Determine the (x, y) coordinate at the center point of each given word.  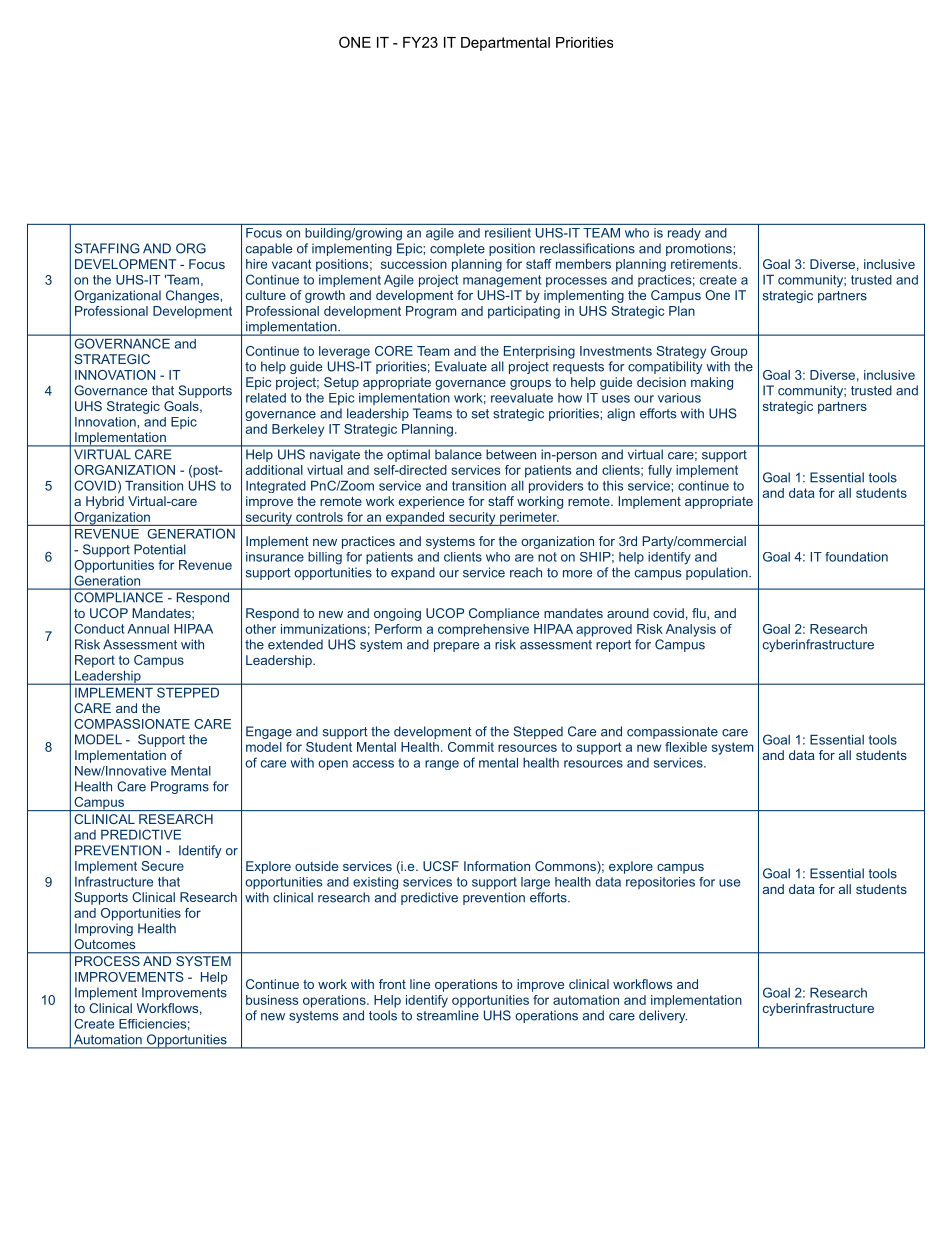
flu (700, 613)
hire (256, 264)
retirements (705, 264)
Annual (148, 629)
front (392, 984)
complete (457, 249)
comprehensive (483, 630)
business (272, 1000)
